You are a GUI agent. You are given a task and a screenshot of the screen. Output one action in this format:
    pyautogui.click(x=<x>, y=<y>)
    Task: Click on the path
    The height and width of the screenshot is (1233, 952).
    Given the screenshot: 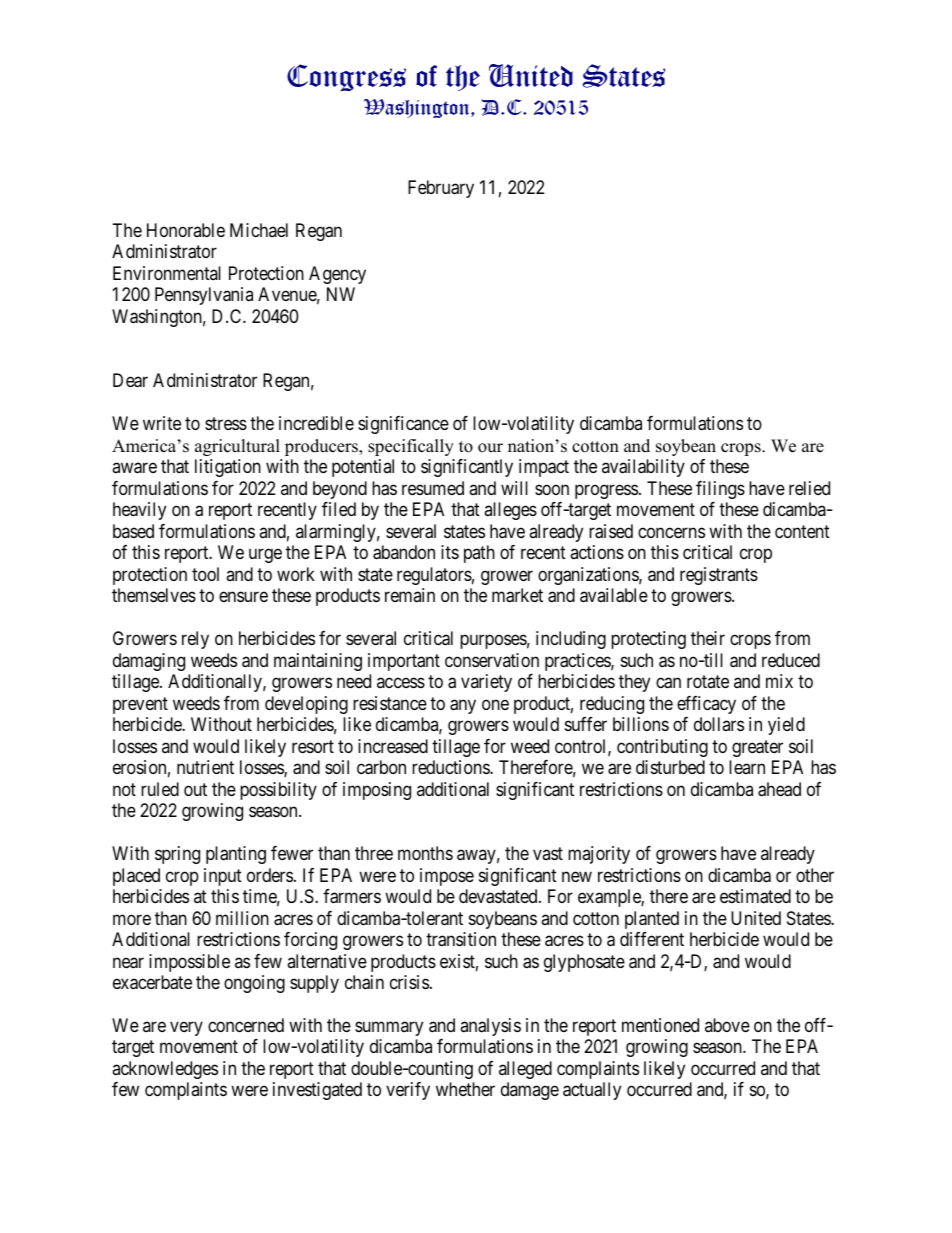 What is the action you would take?
    pyautogui.click(x=479, y=554)
